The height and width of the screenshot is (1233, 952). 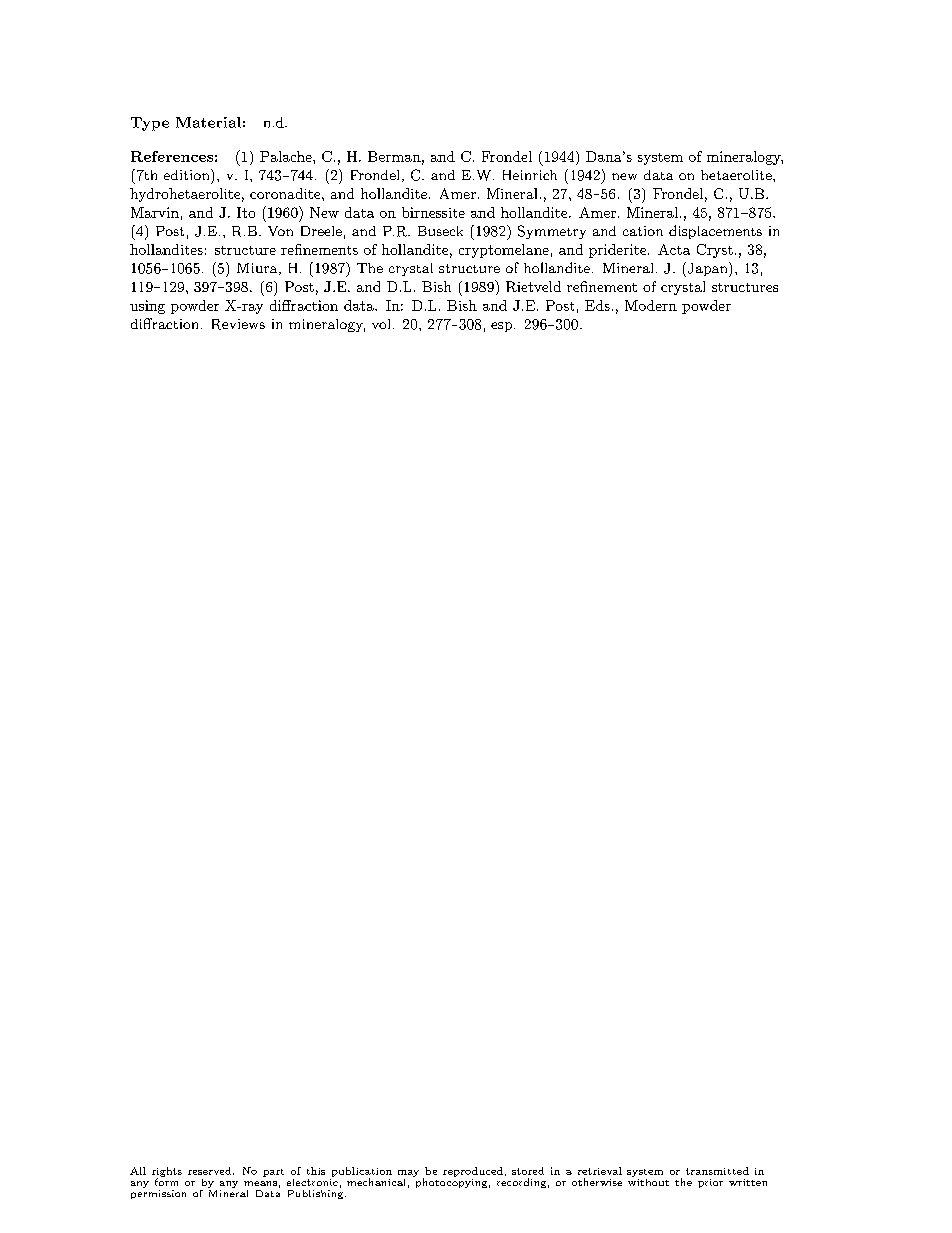 I want to click on form, so click(x=166, y=1181).
